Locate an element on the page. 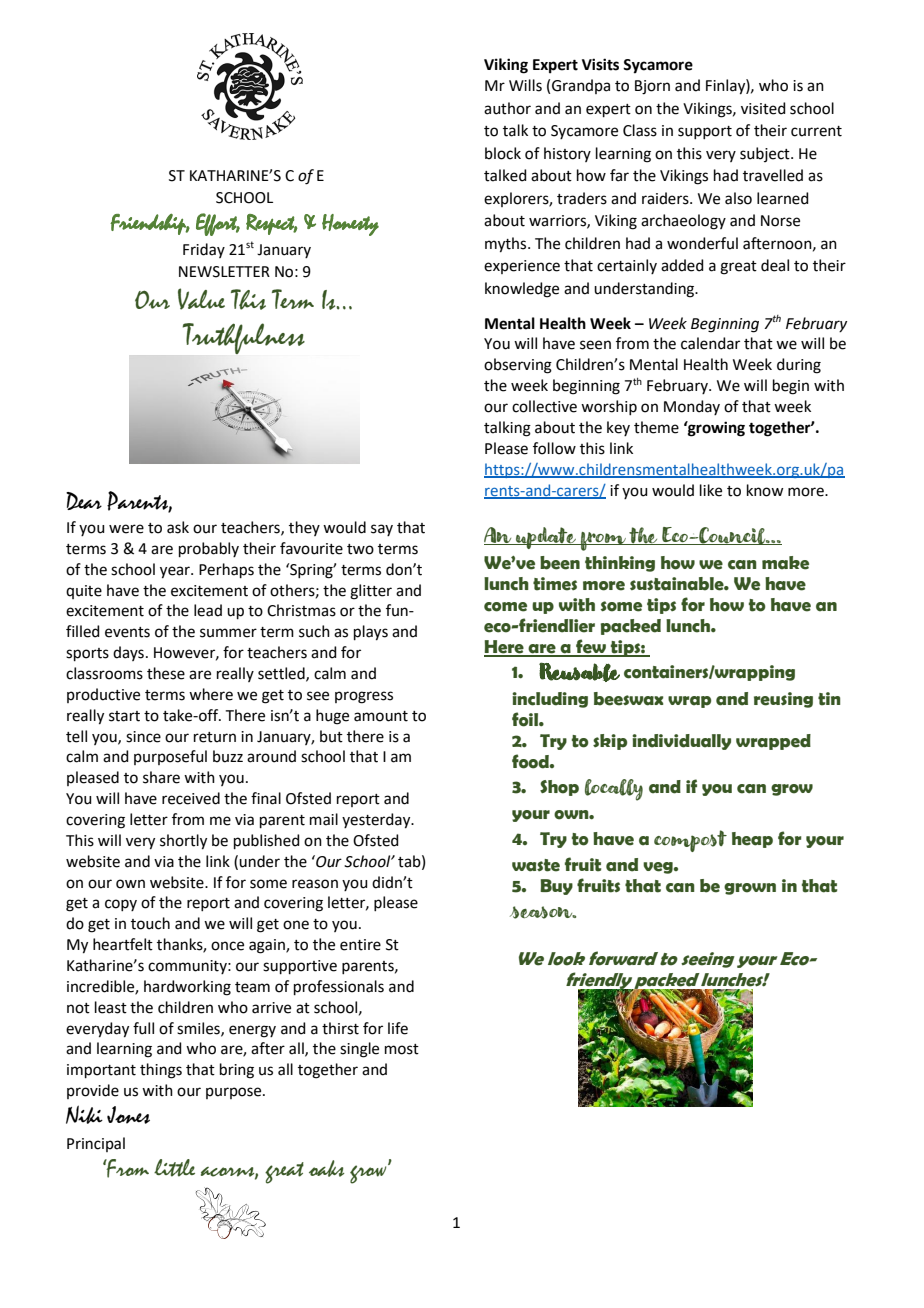 The height and width of the page is (1308, 924). come is located at coordinates (505, 607).
